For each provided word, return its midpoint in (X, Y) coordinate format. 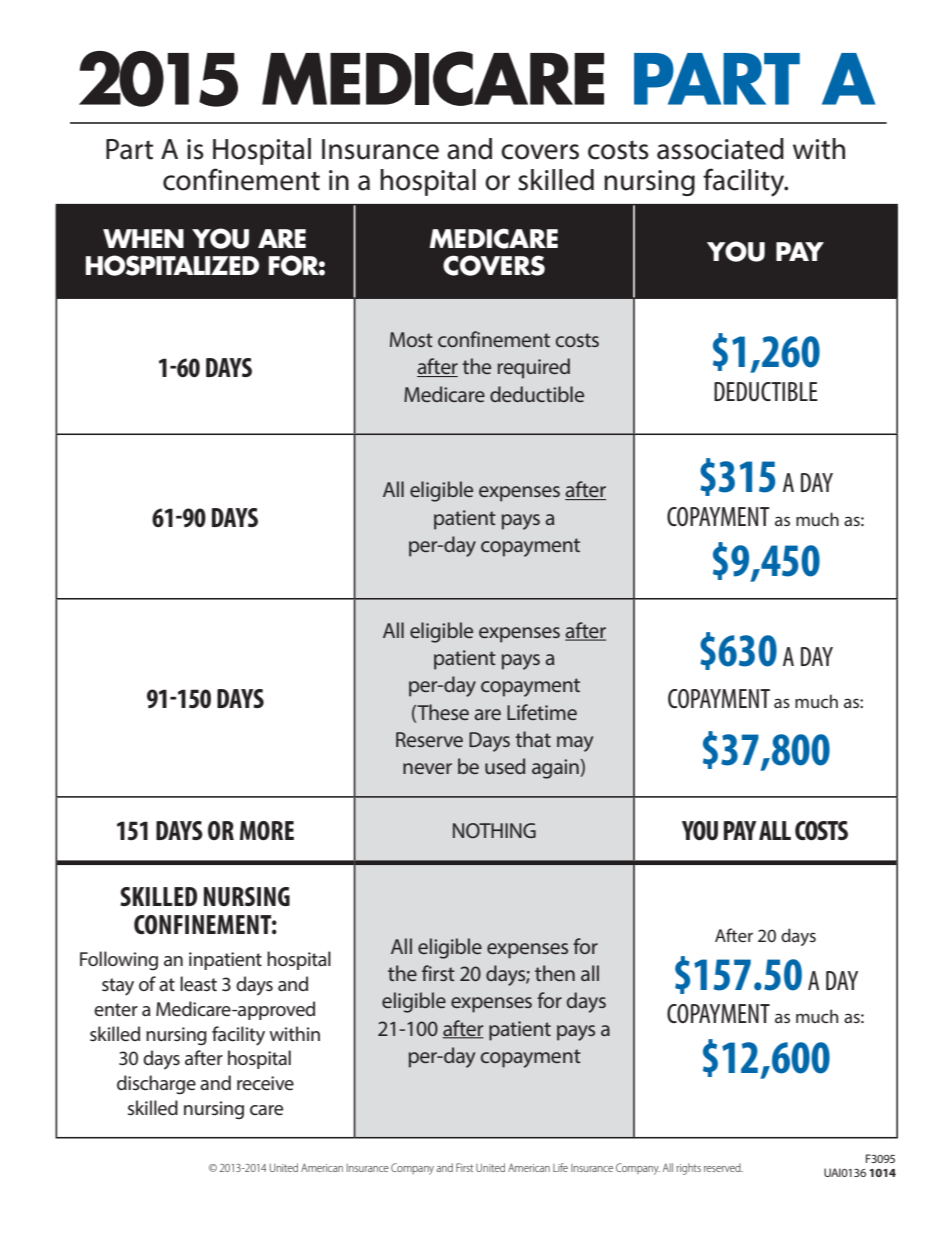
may (575, 744)
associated (720, 149)
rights (688, 1169)
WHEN (143, 238)
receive (265, 1083)
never (427, 768)
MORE (267, 830)
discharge (156, 1084)
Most (411, 339)
